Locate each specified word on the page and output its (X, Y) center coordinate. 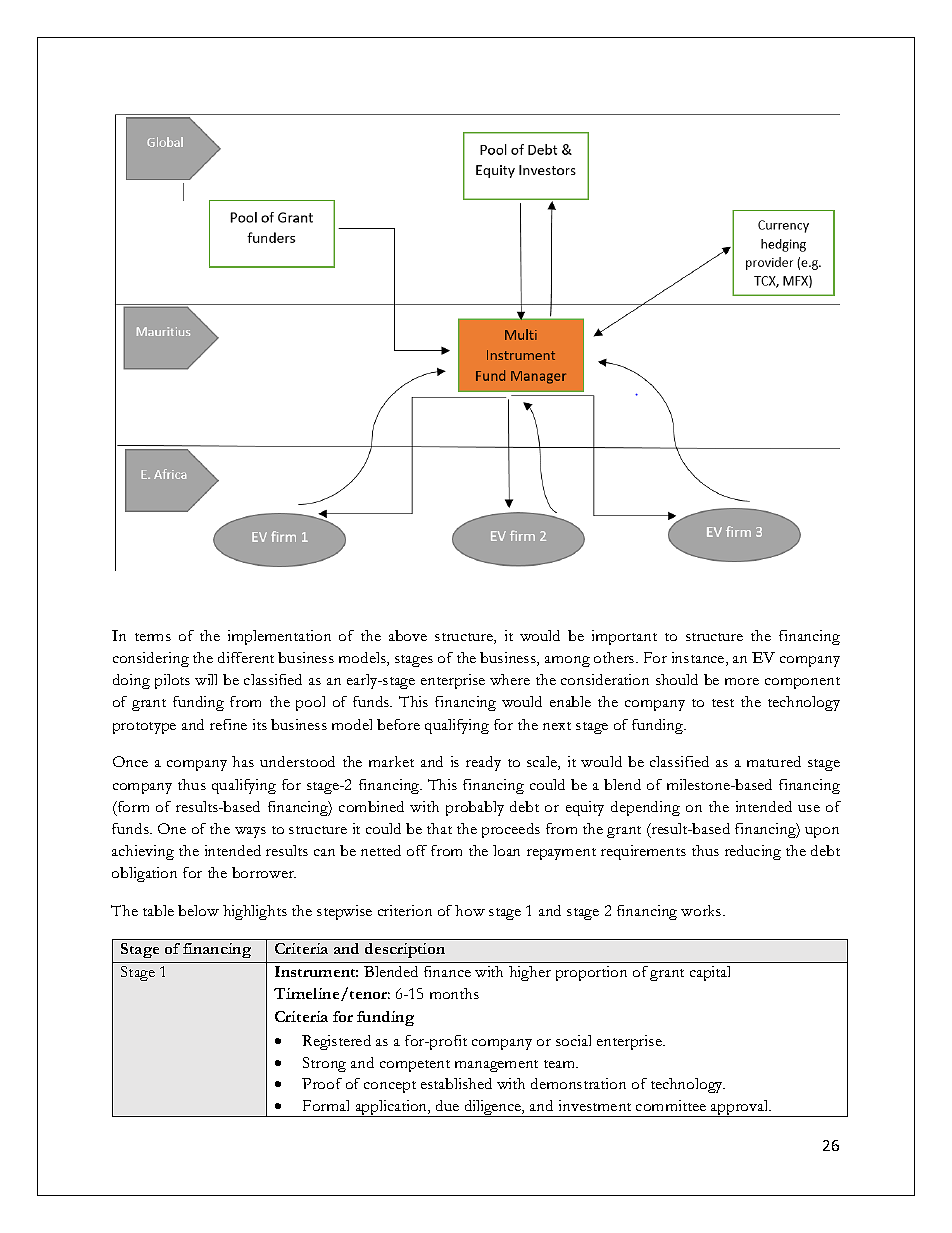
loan (506, 850)
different (246, 657)
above (408, 635)
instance (699, 659)
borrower (264, 872)
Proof (322, 1083)
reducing (753, 852)
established (456, 1083)
